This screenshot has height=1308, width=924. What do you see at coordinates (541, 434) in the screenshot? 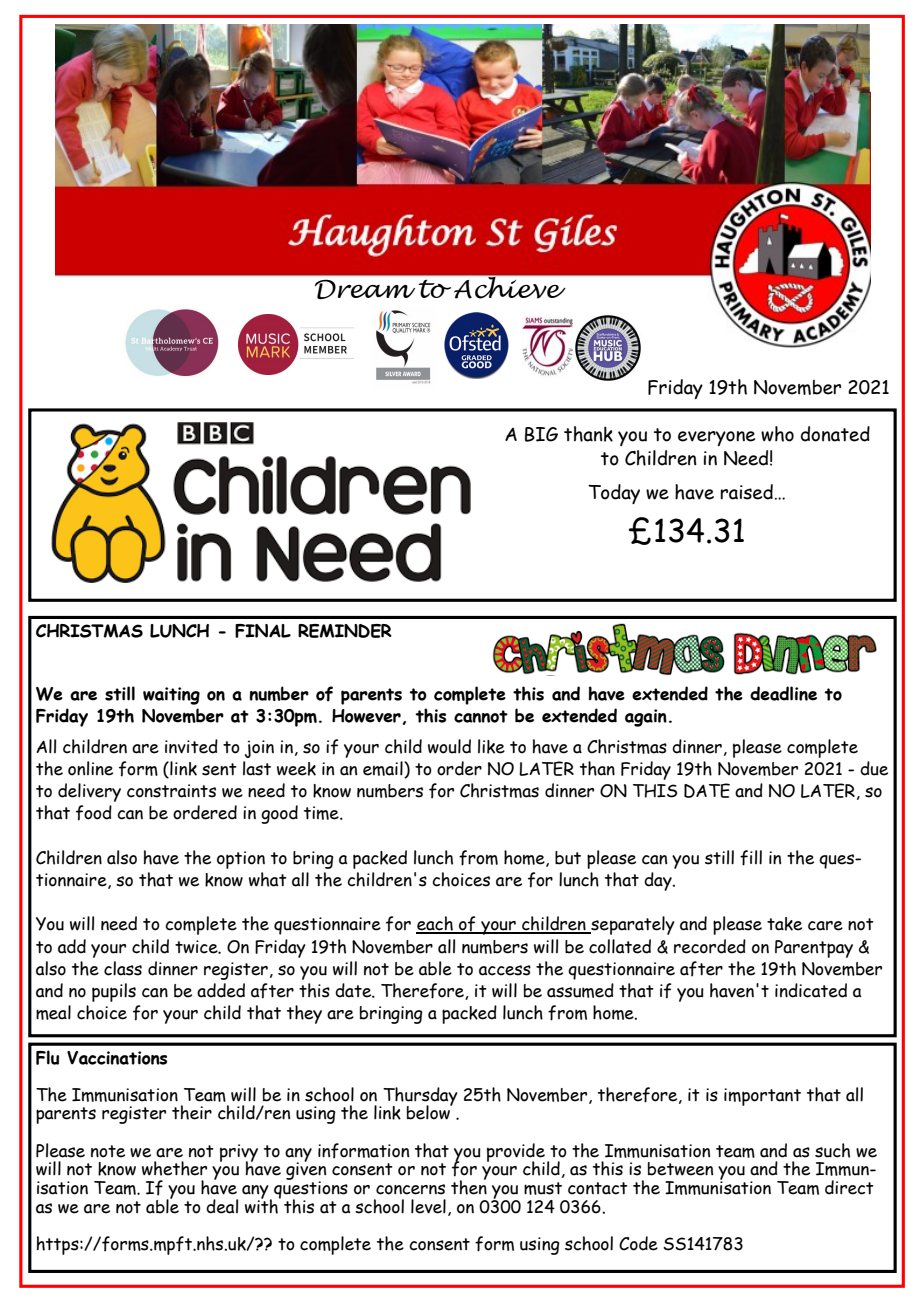
I see `BIG` at bounding box center [541, 434].
